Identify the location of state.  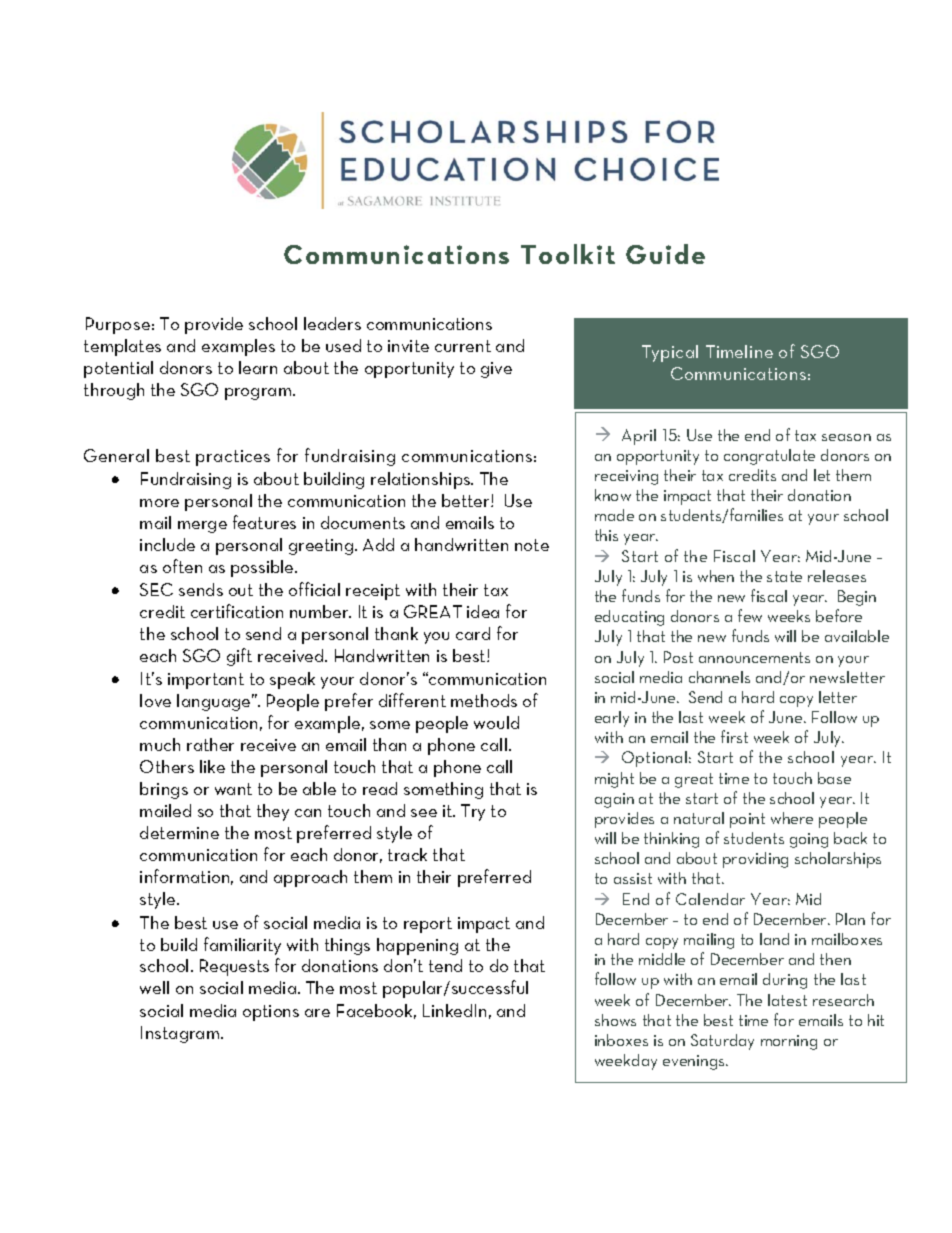
(784, 576).
